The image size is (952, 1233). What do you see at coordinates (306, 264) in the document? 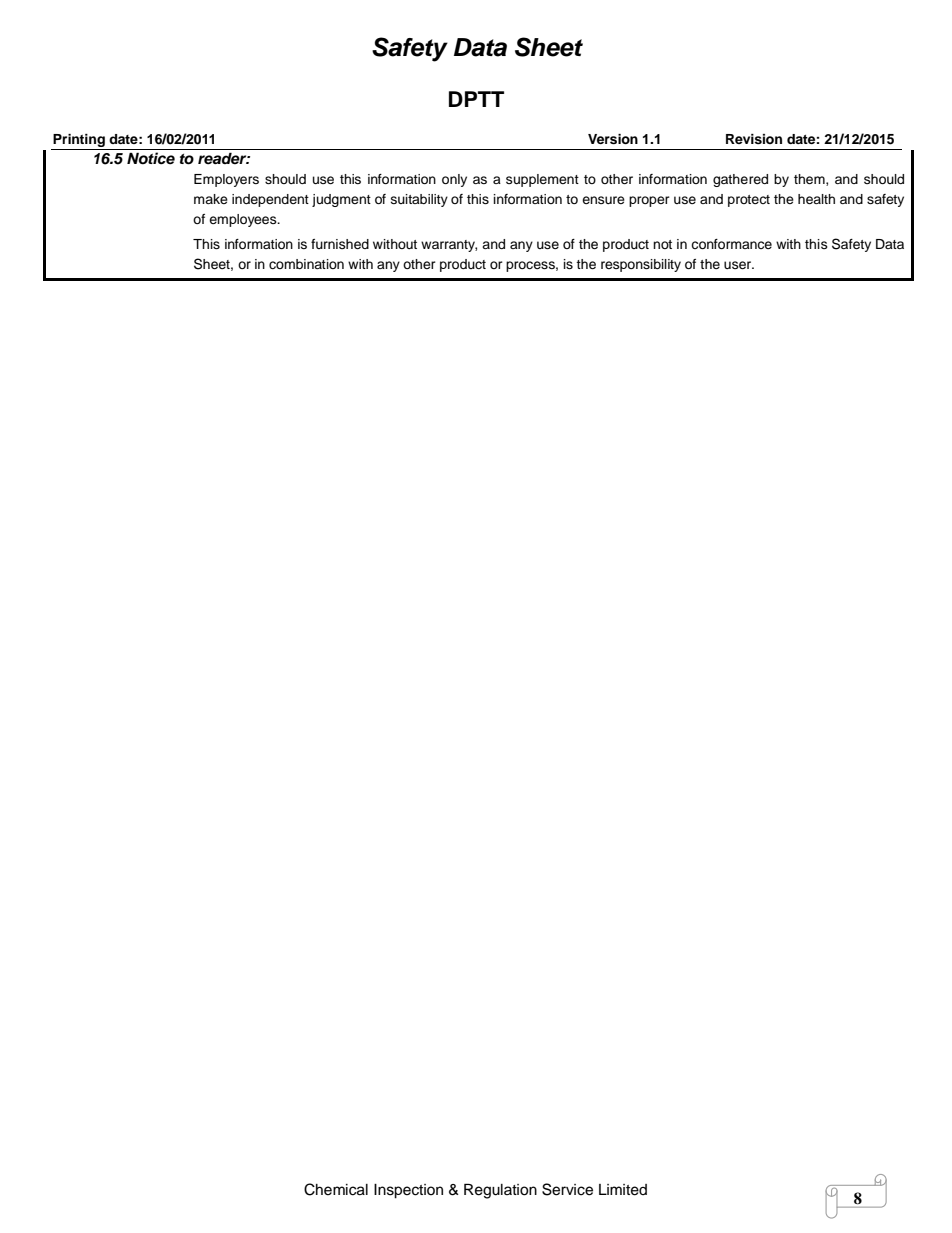
I see `combination` at bounding box center [306, 264].
